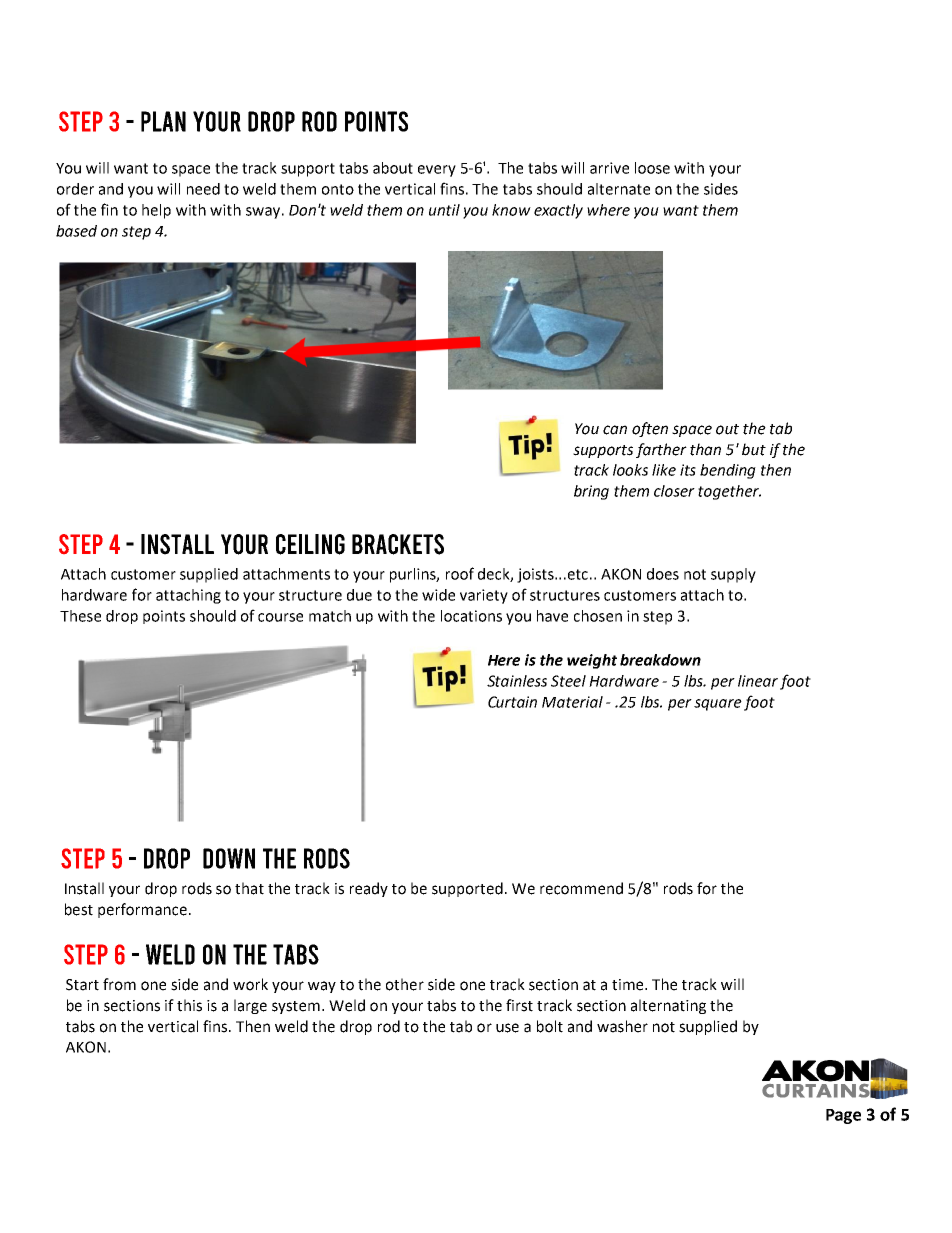 The image size is (952, 1233). I want to click on use, so click(507, 1028).
